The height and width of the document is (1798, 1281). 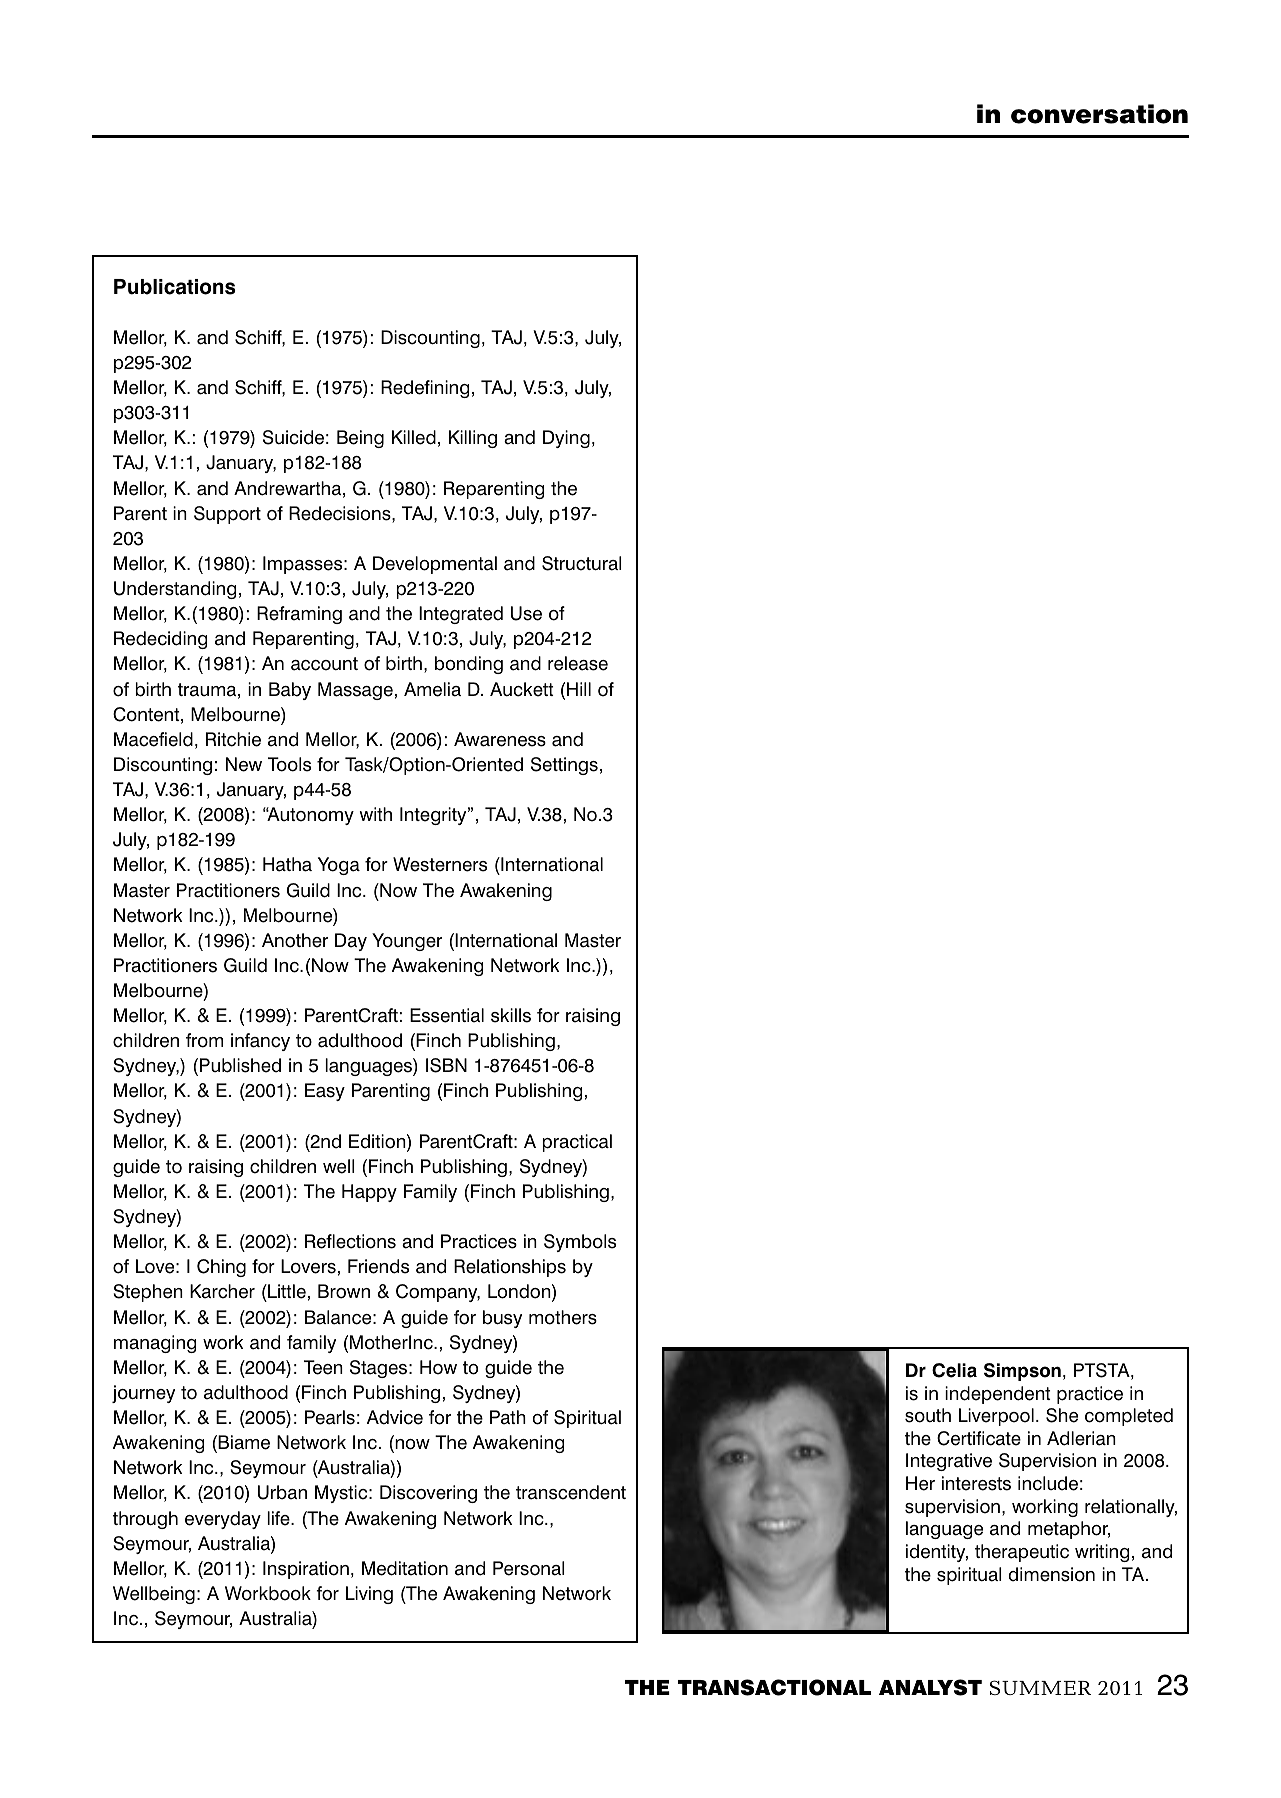 I want to click on Hill, so click(x=579, y=689).
